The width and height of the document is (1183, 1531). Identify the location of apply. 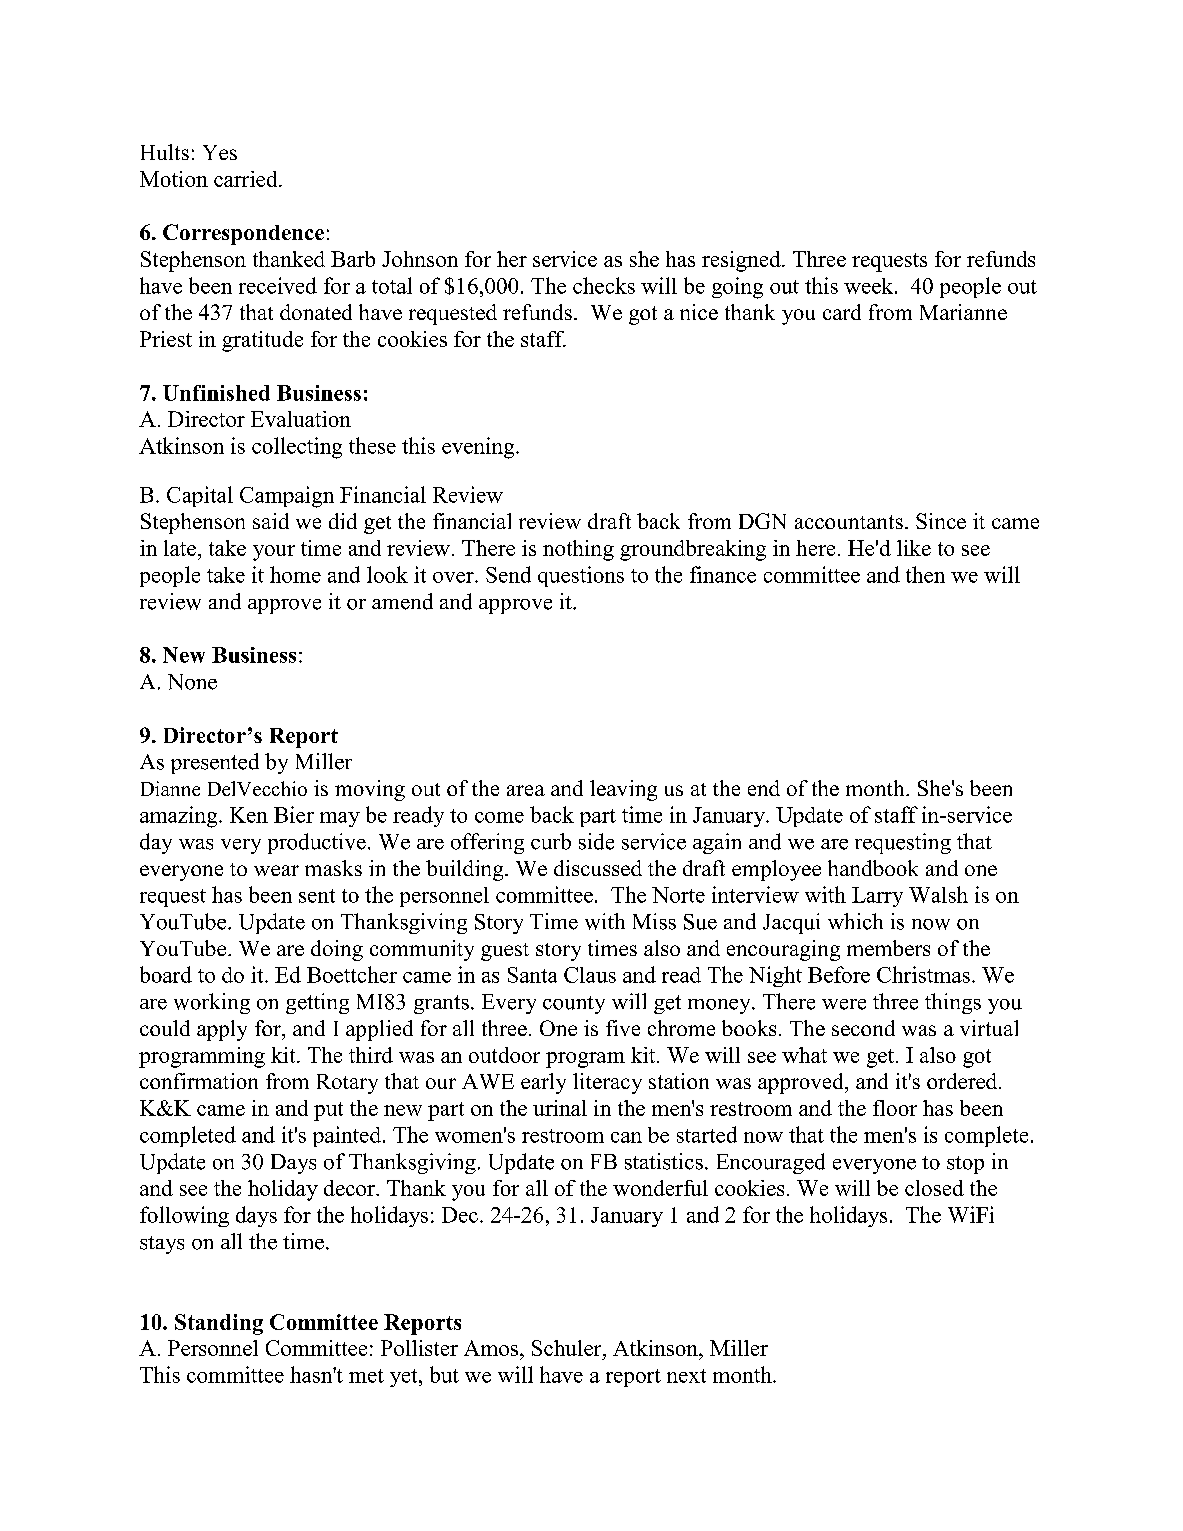
(222, 1030).
